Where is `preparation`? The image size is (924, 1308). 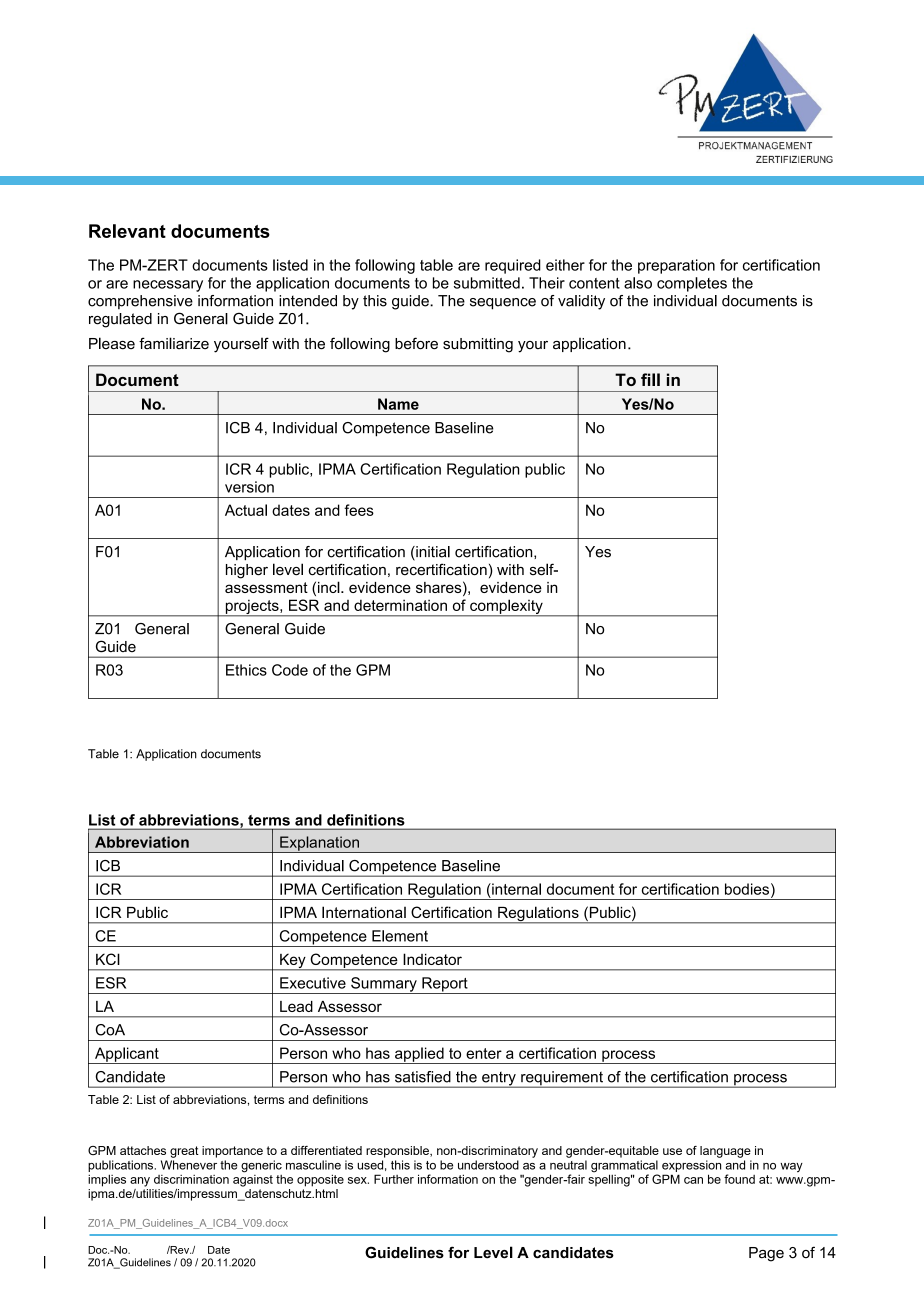
preparation is located at coordinates (676, 266).
